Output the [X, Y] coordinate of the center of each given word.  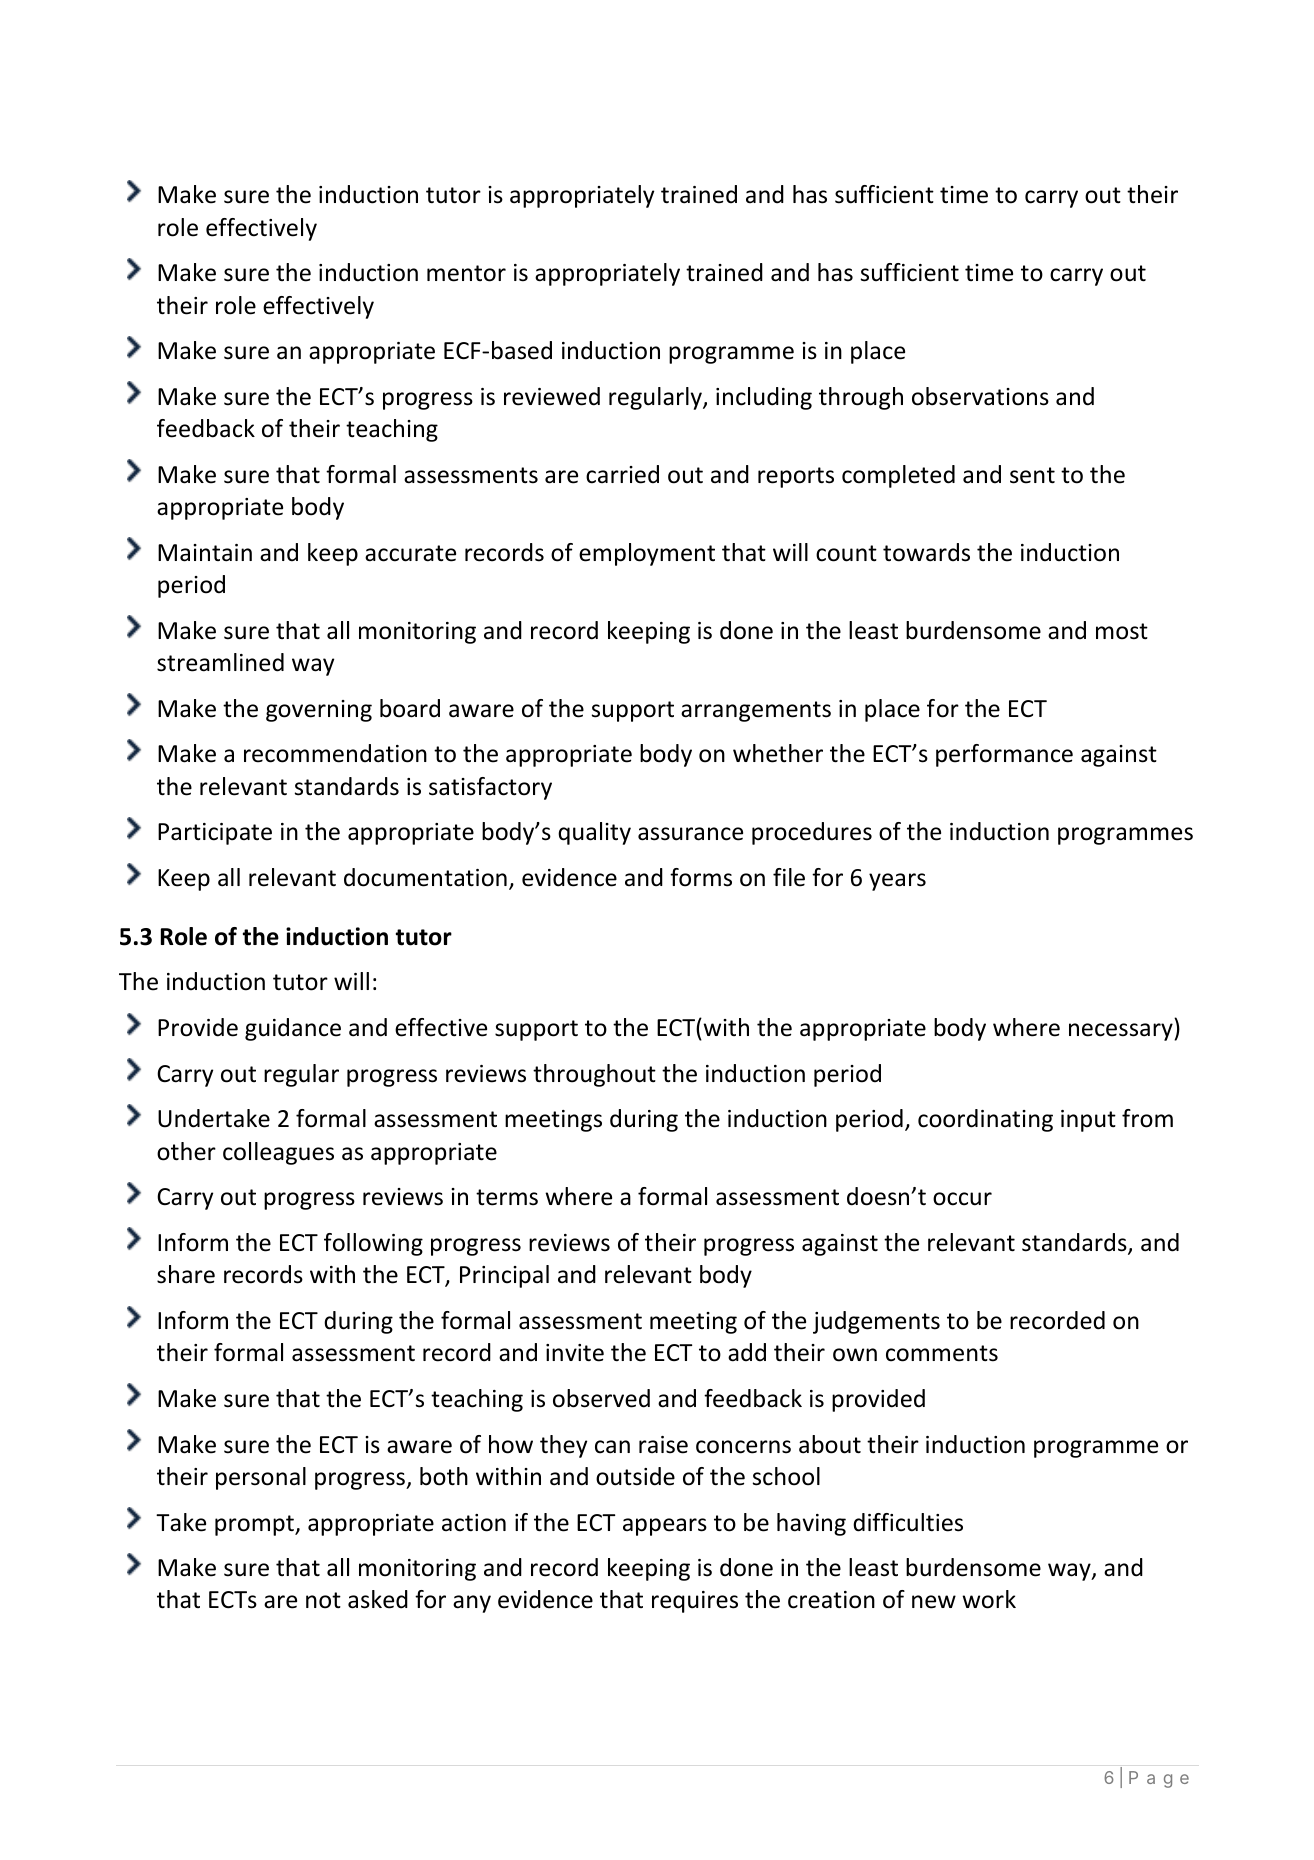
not [323, 1600]
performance [1004, 755]
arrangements [756, 711]
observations [980, 396]
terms [507, 1197]
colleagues [278, 1153]
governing [319, 711]
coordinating [985, 1120]
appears [665, 1527]
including [764, 398]
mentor [466, 273]
